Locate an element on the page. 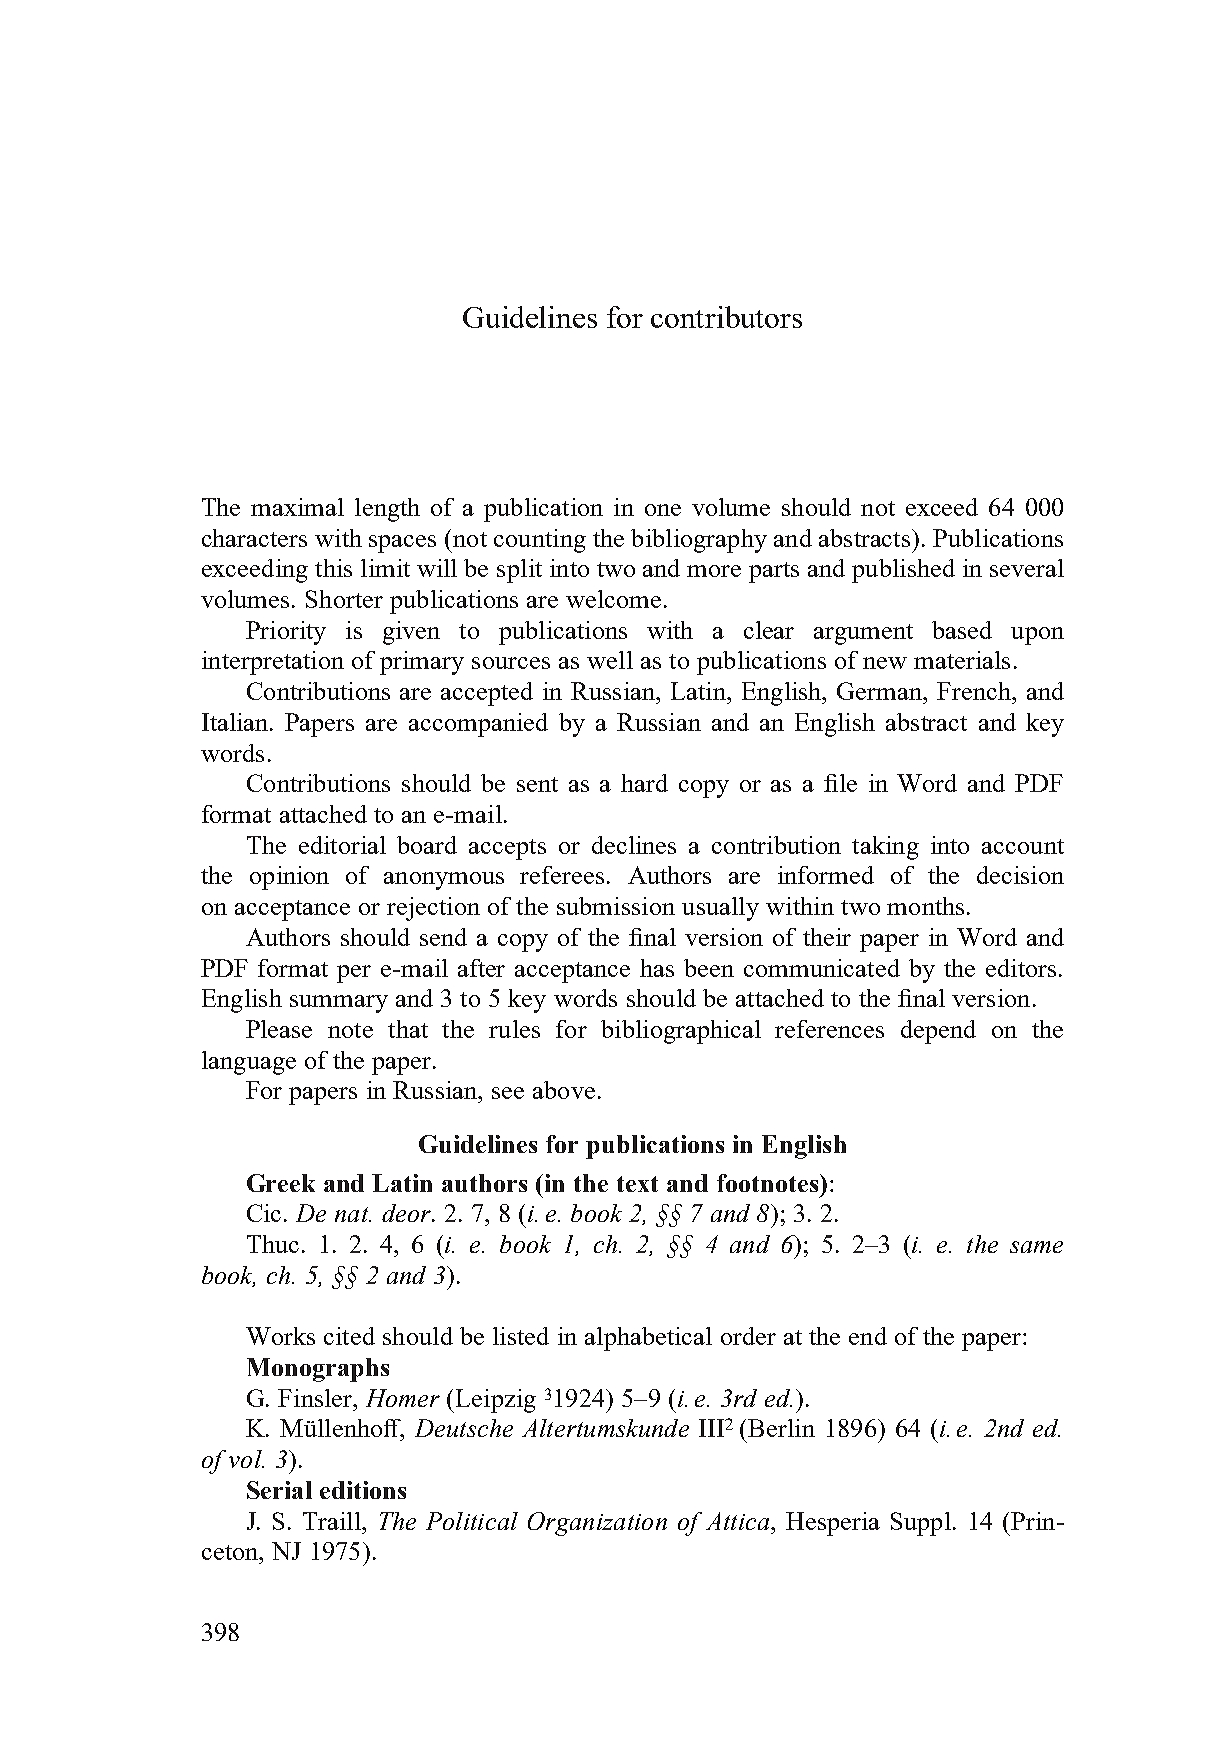  editions is located at coordinates (363, 1490).
